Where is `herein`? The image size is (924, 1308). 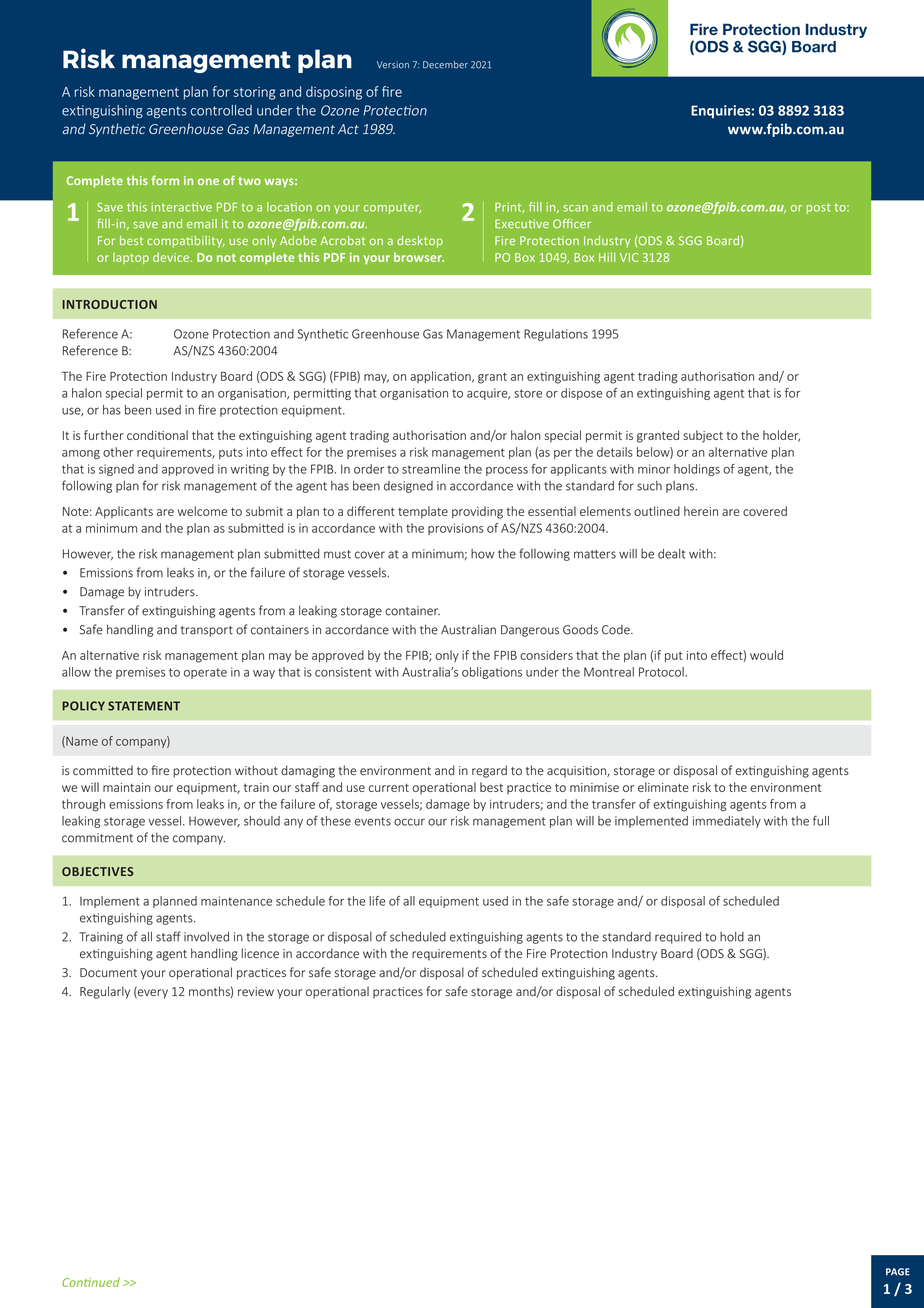 herein is located at coordinates (701, 511).
